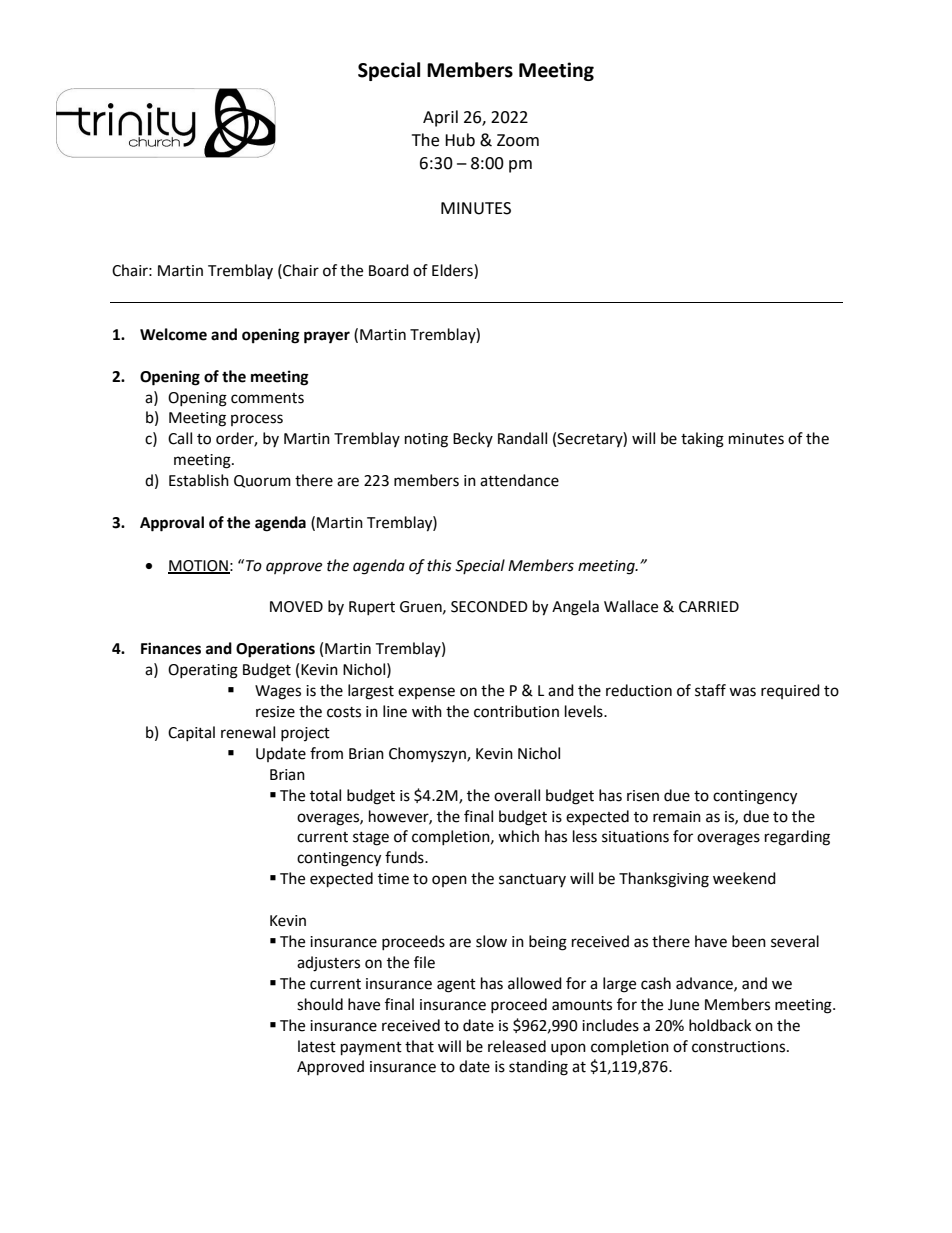 The width and height of the image is (952, 1233). I want to click on SECONDED, so click(489, 607).
